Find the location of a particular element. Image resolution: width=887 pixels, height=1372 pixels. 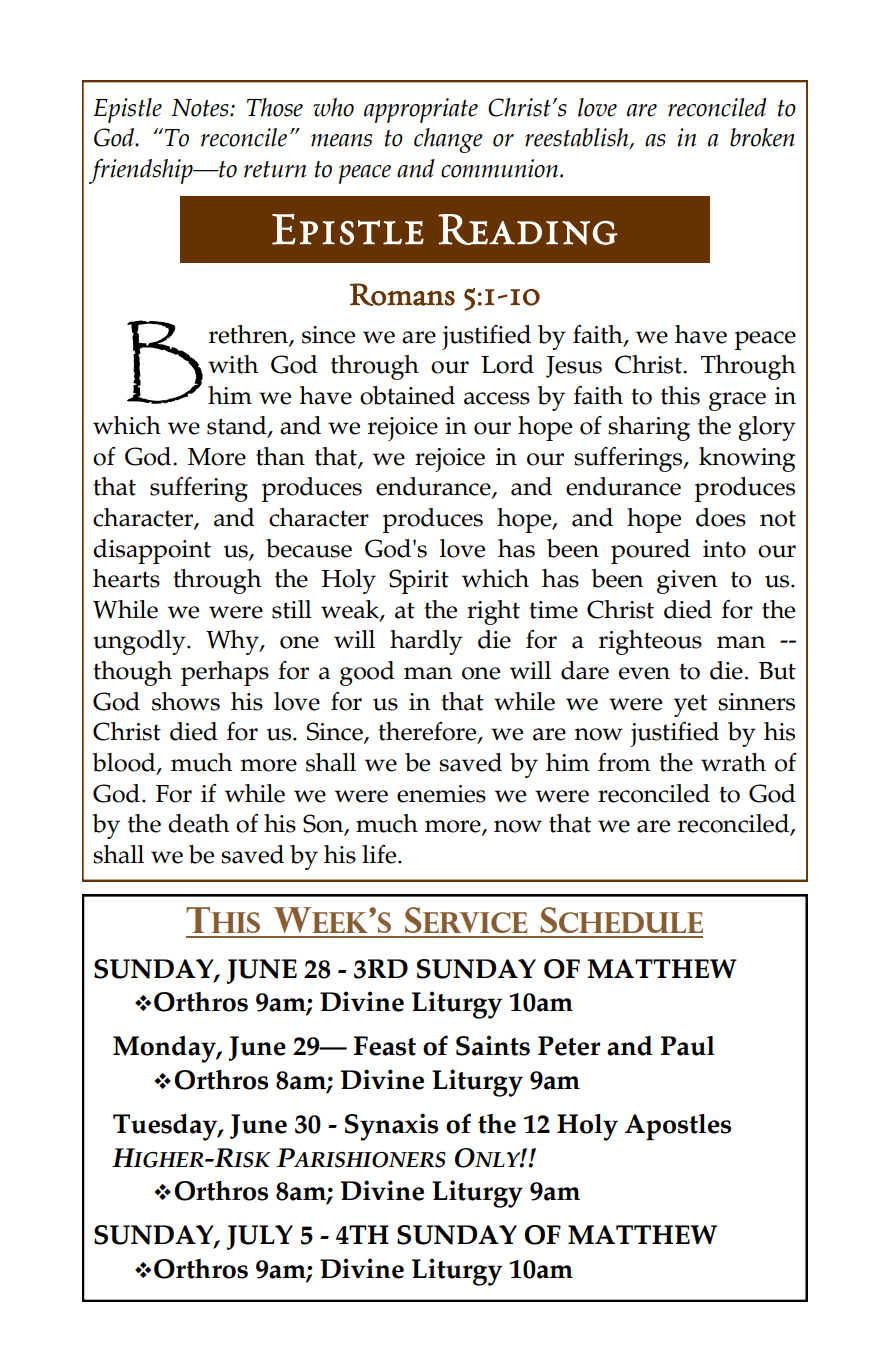

wrath is located at coordinates (733, 762).
